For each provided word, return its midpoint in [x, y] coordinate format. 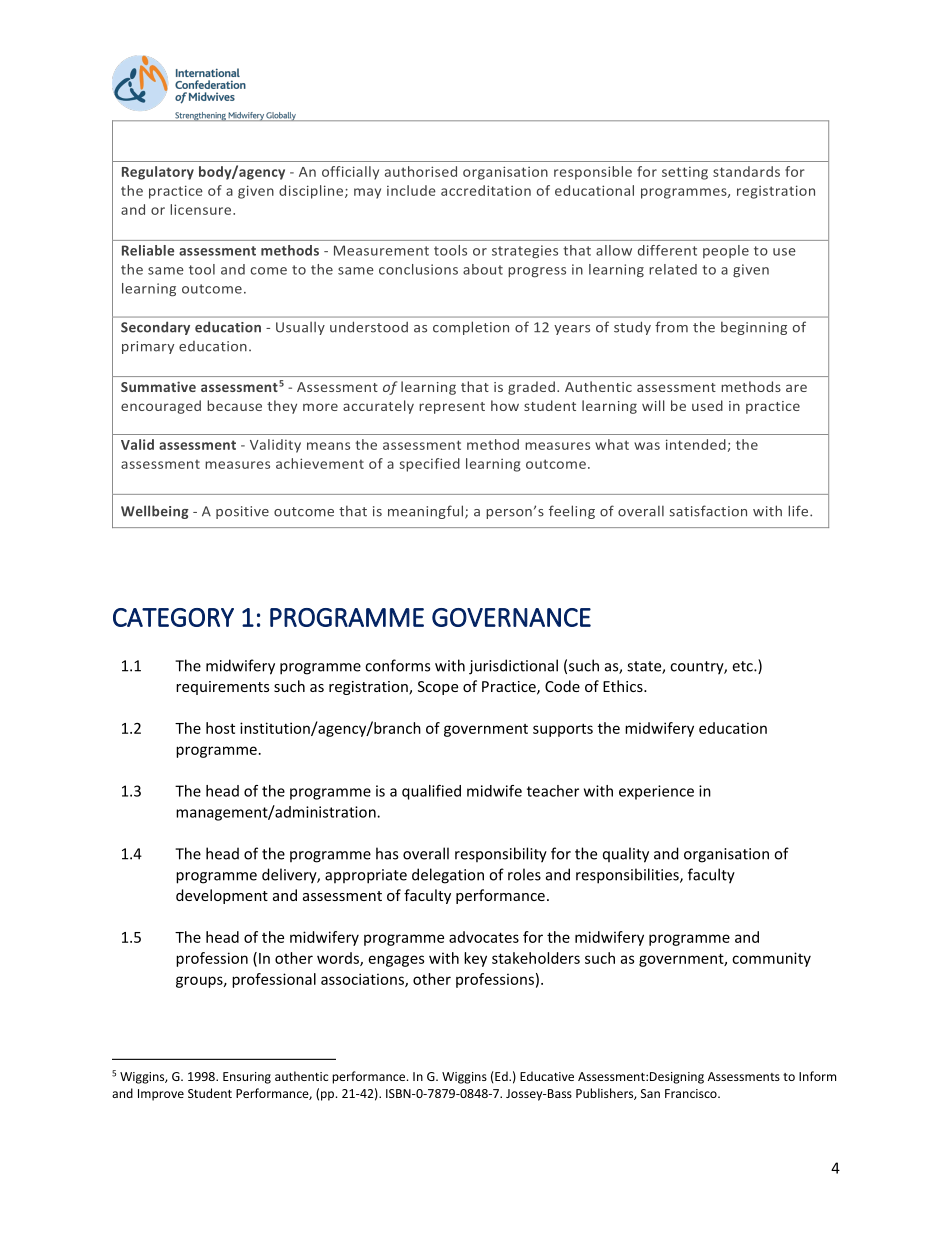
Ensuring [247, 1078]
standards [746, 171]
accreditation [486, 190]
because [234, 405]
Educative [547, 1076]
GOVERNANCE [511, 617]
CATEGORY [173, 617]
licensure [202, 209]
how [505, 405]
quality [626, 855]
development [222, 896]
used [707, 405]
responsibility [501, 855]
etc [743, 666]
